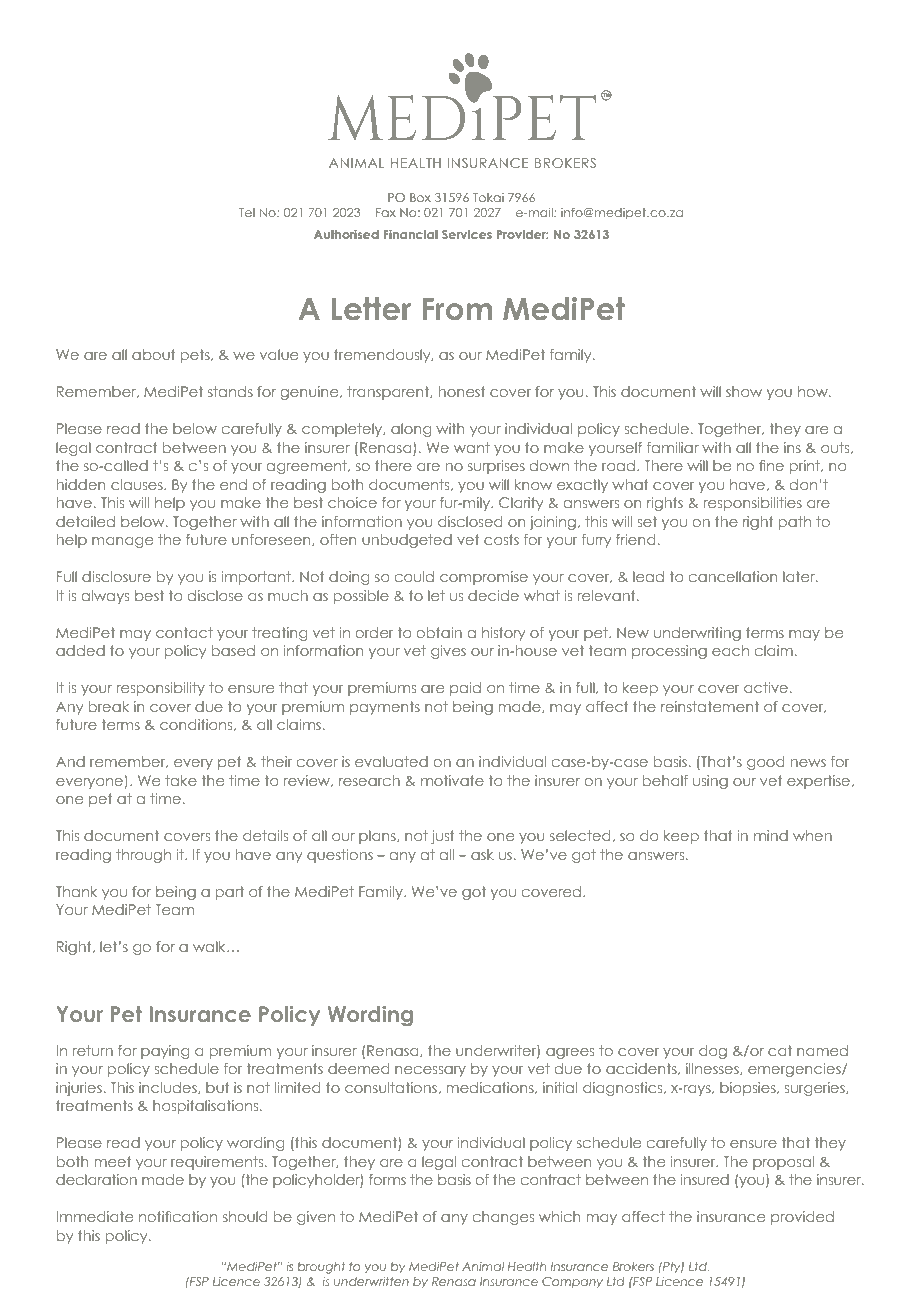 The image size is (924, 1308). Describe the element at coordinates (467, 234) in the screenshot. I see `Services` at that location.
